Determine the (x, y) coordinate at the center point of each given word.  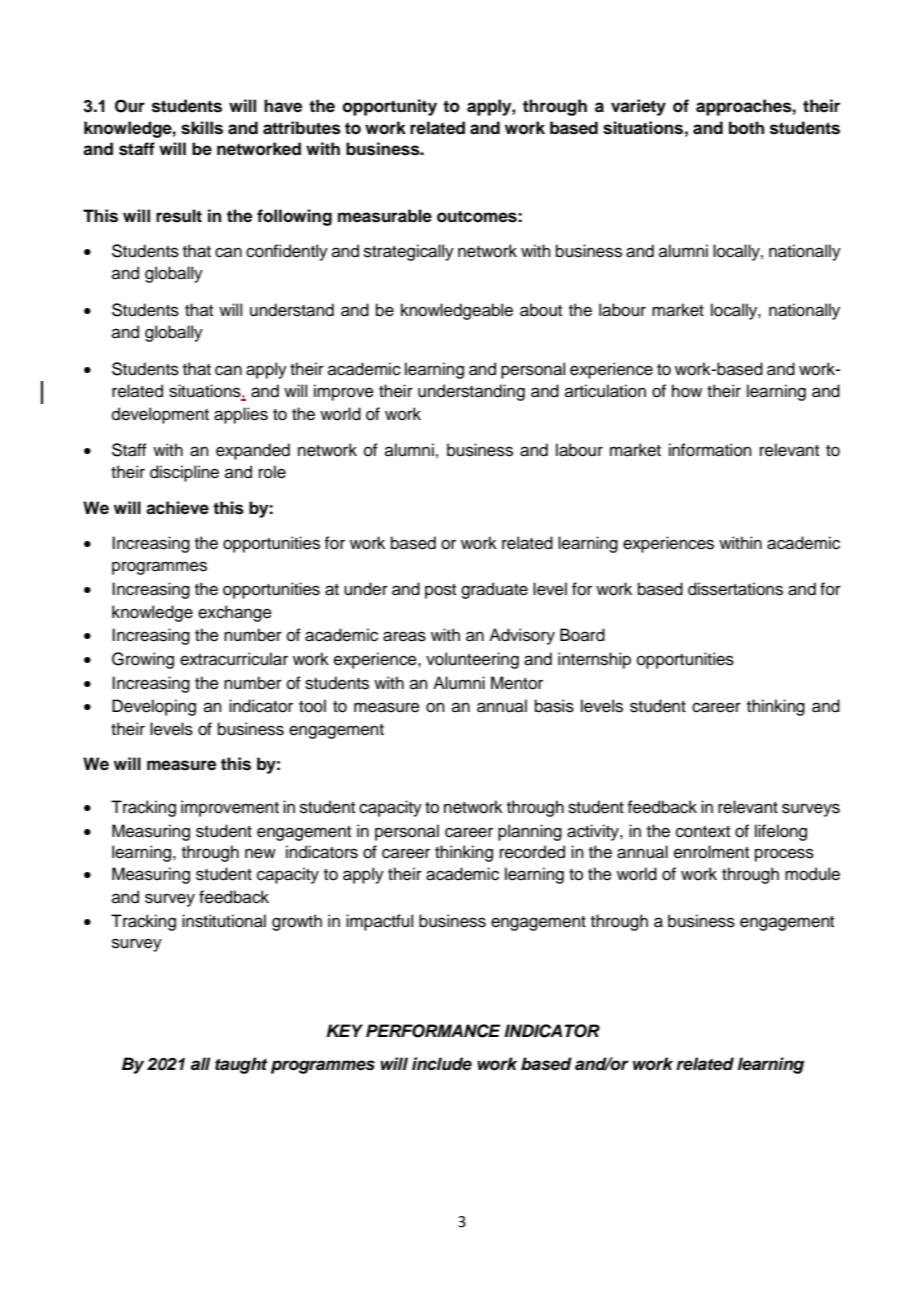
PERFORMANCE (433, 1031)
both (746, 128)
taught (241, 1065)
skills (202, 128)
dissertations (735, 589)
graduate (494, 590)
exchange (235, 613)
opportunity (390, 107)
